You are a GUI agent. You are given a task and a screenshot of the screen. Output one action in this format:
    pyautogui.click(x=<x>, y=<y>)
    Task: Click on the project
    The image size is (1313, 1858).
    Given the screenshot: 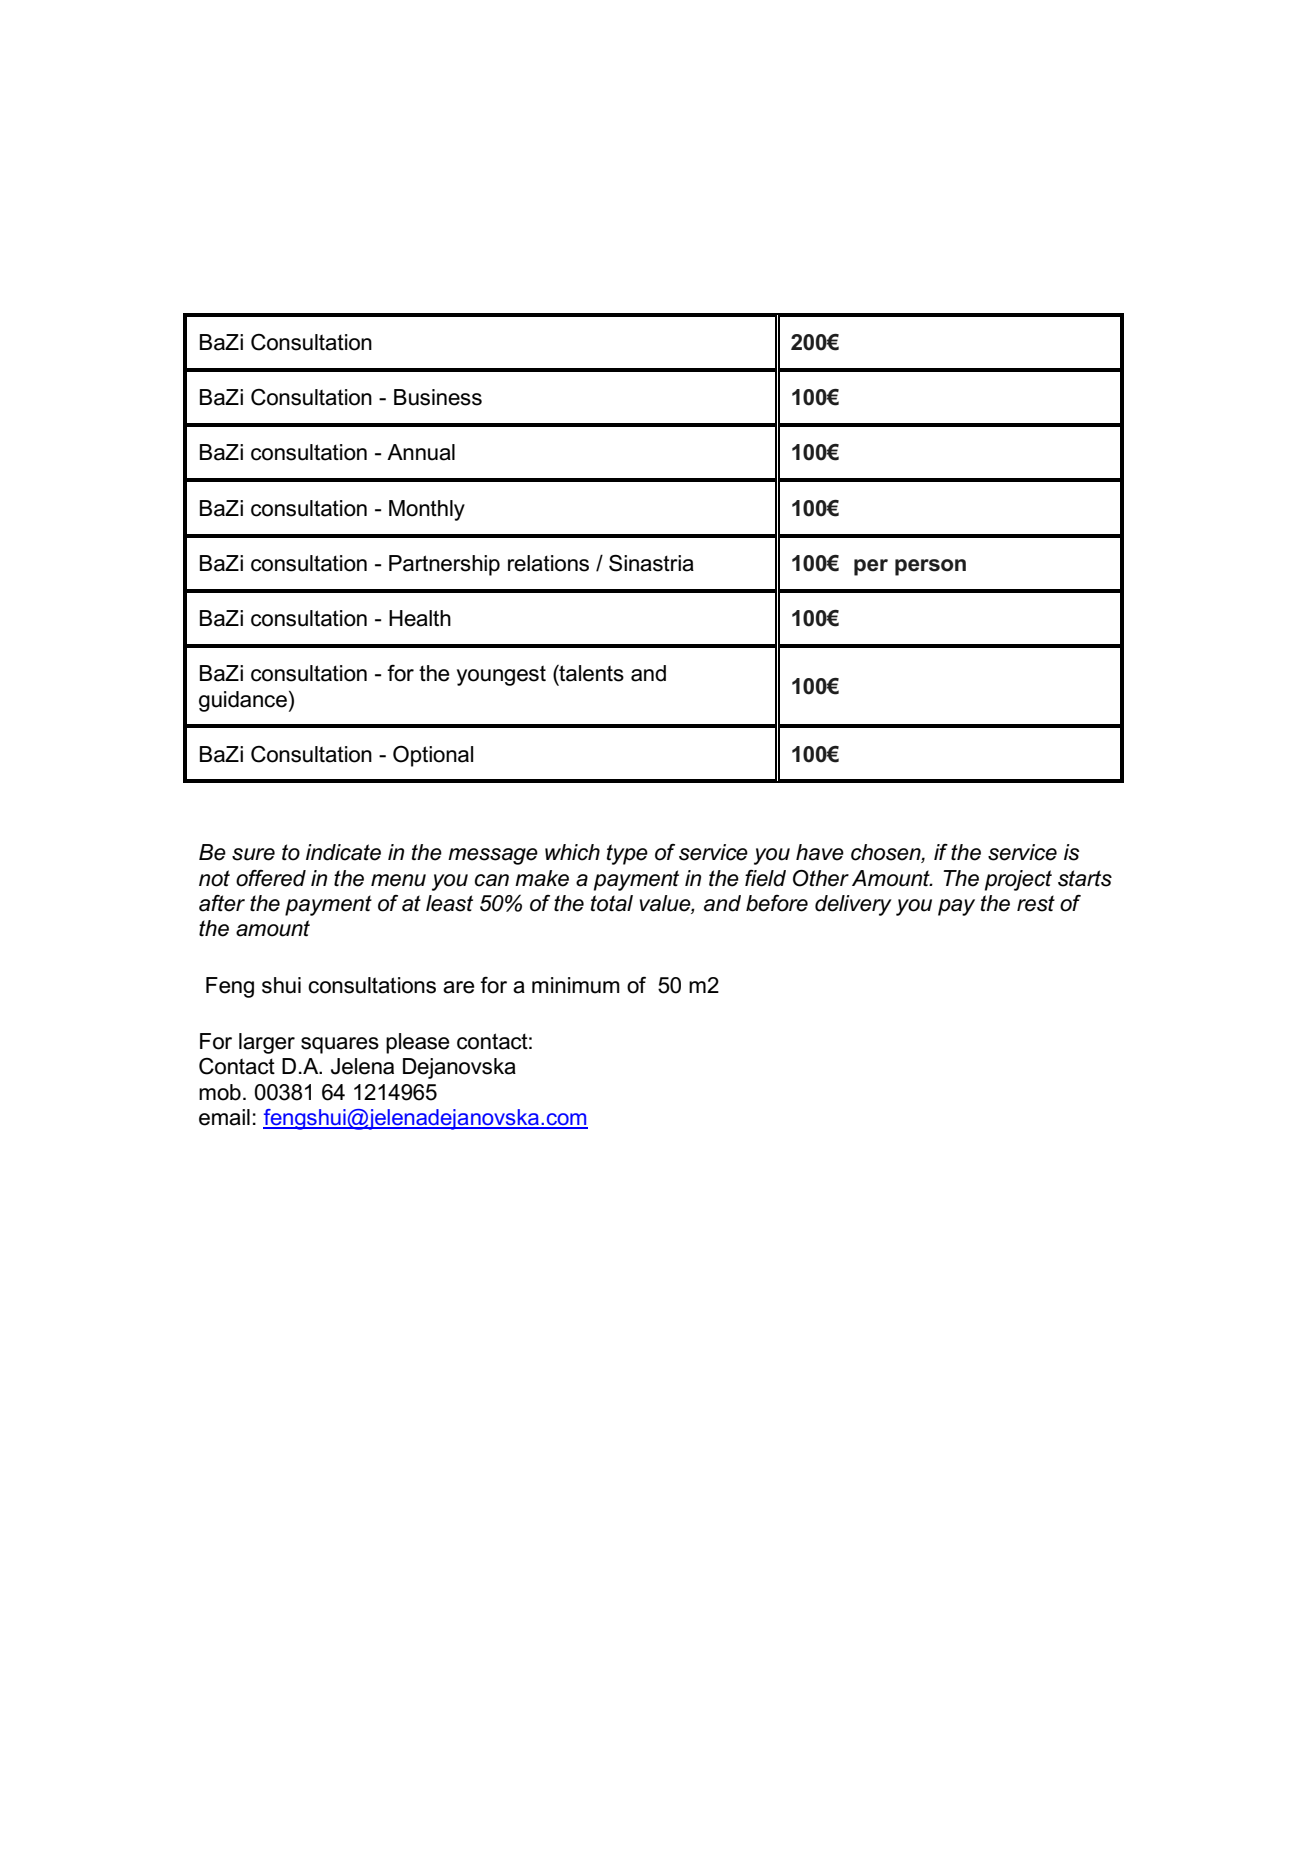 What is the action you would take?
    pyautogui.click(x=1018, y=880)
